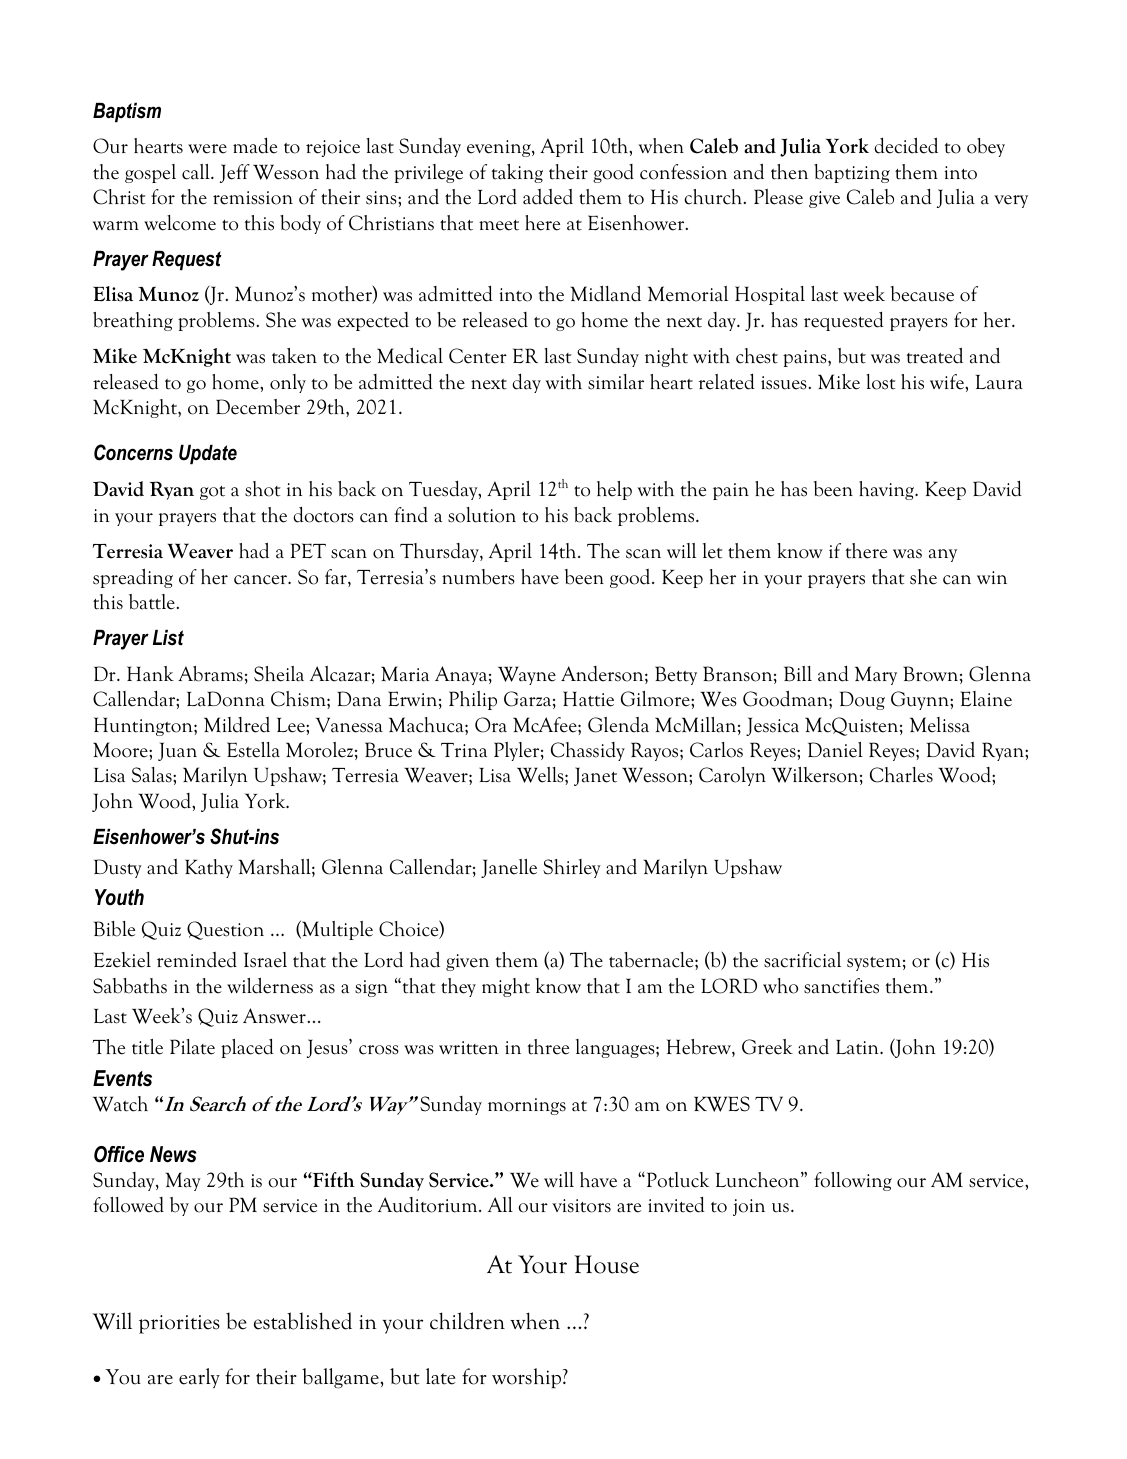  What do you see at coordinates (506, 987) in the screenshot?
I see `might` at bounding box center [506, 987].
